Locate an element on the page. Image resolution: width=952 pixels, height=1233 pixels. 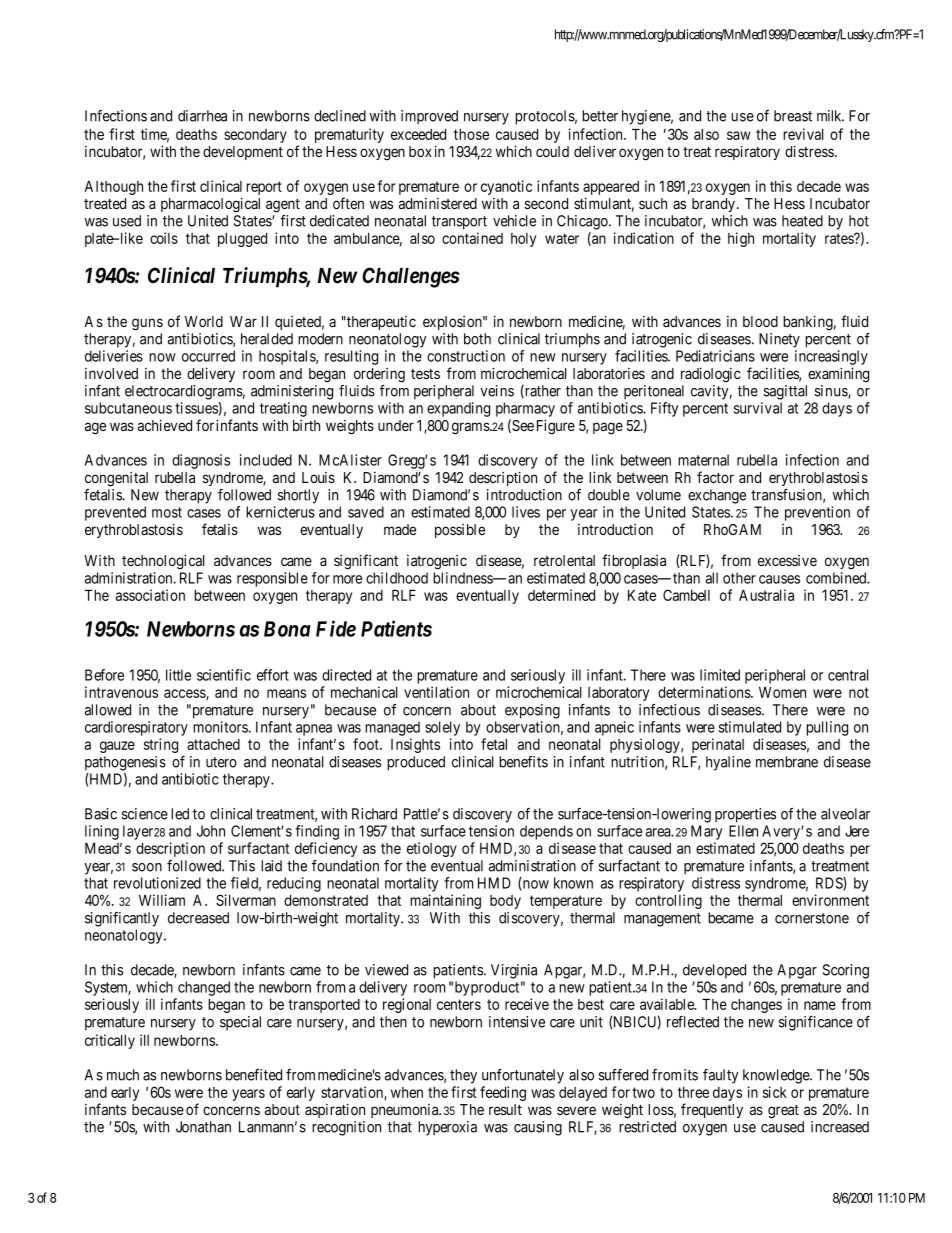
sick is located at coordinates (775, 1092).
